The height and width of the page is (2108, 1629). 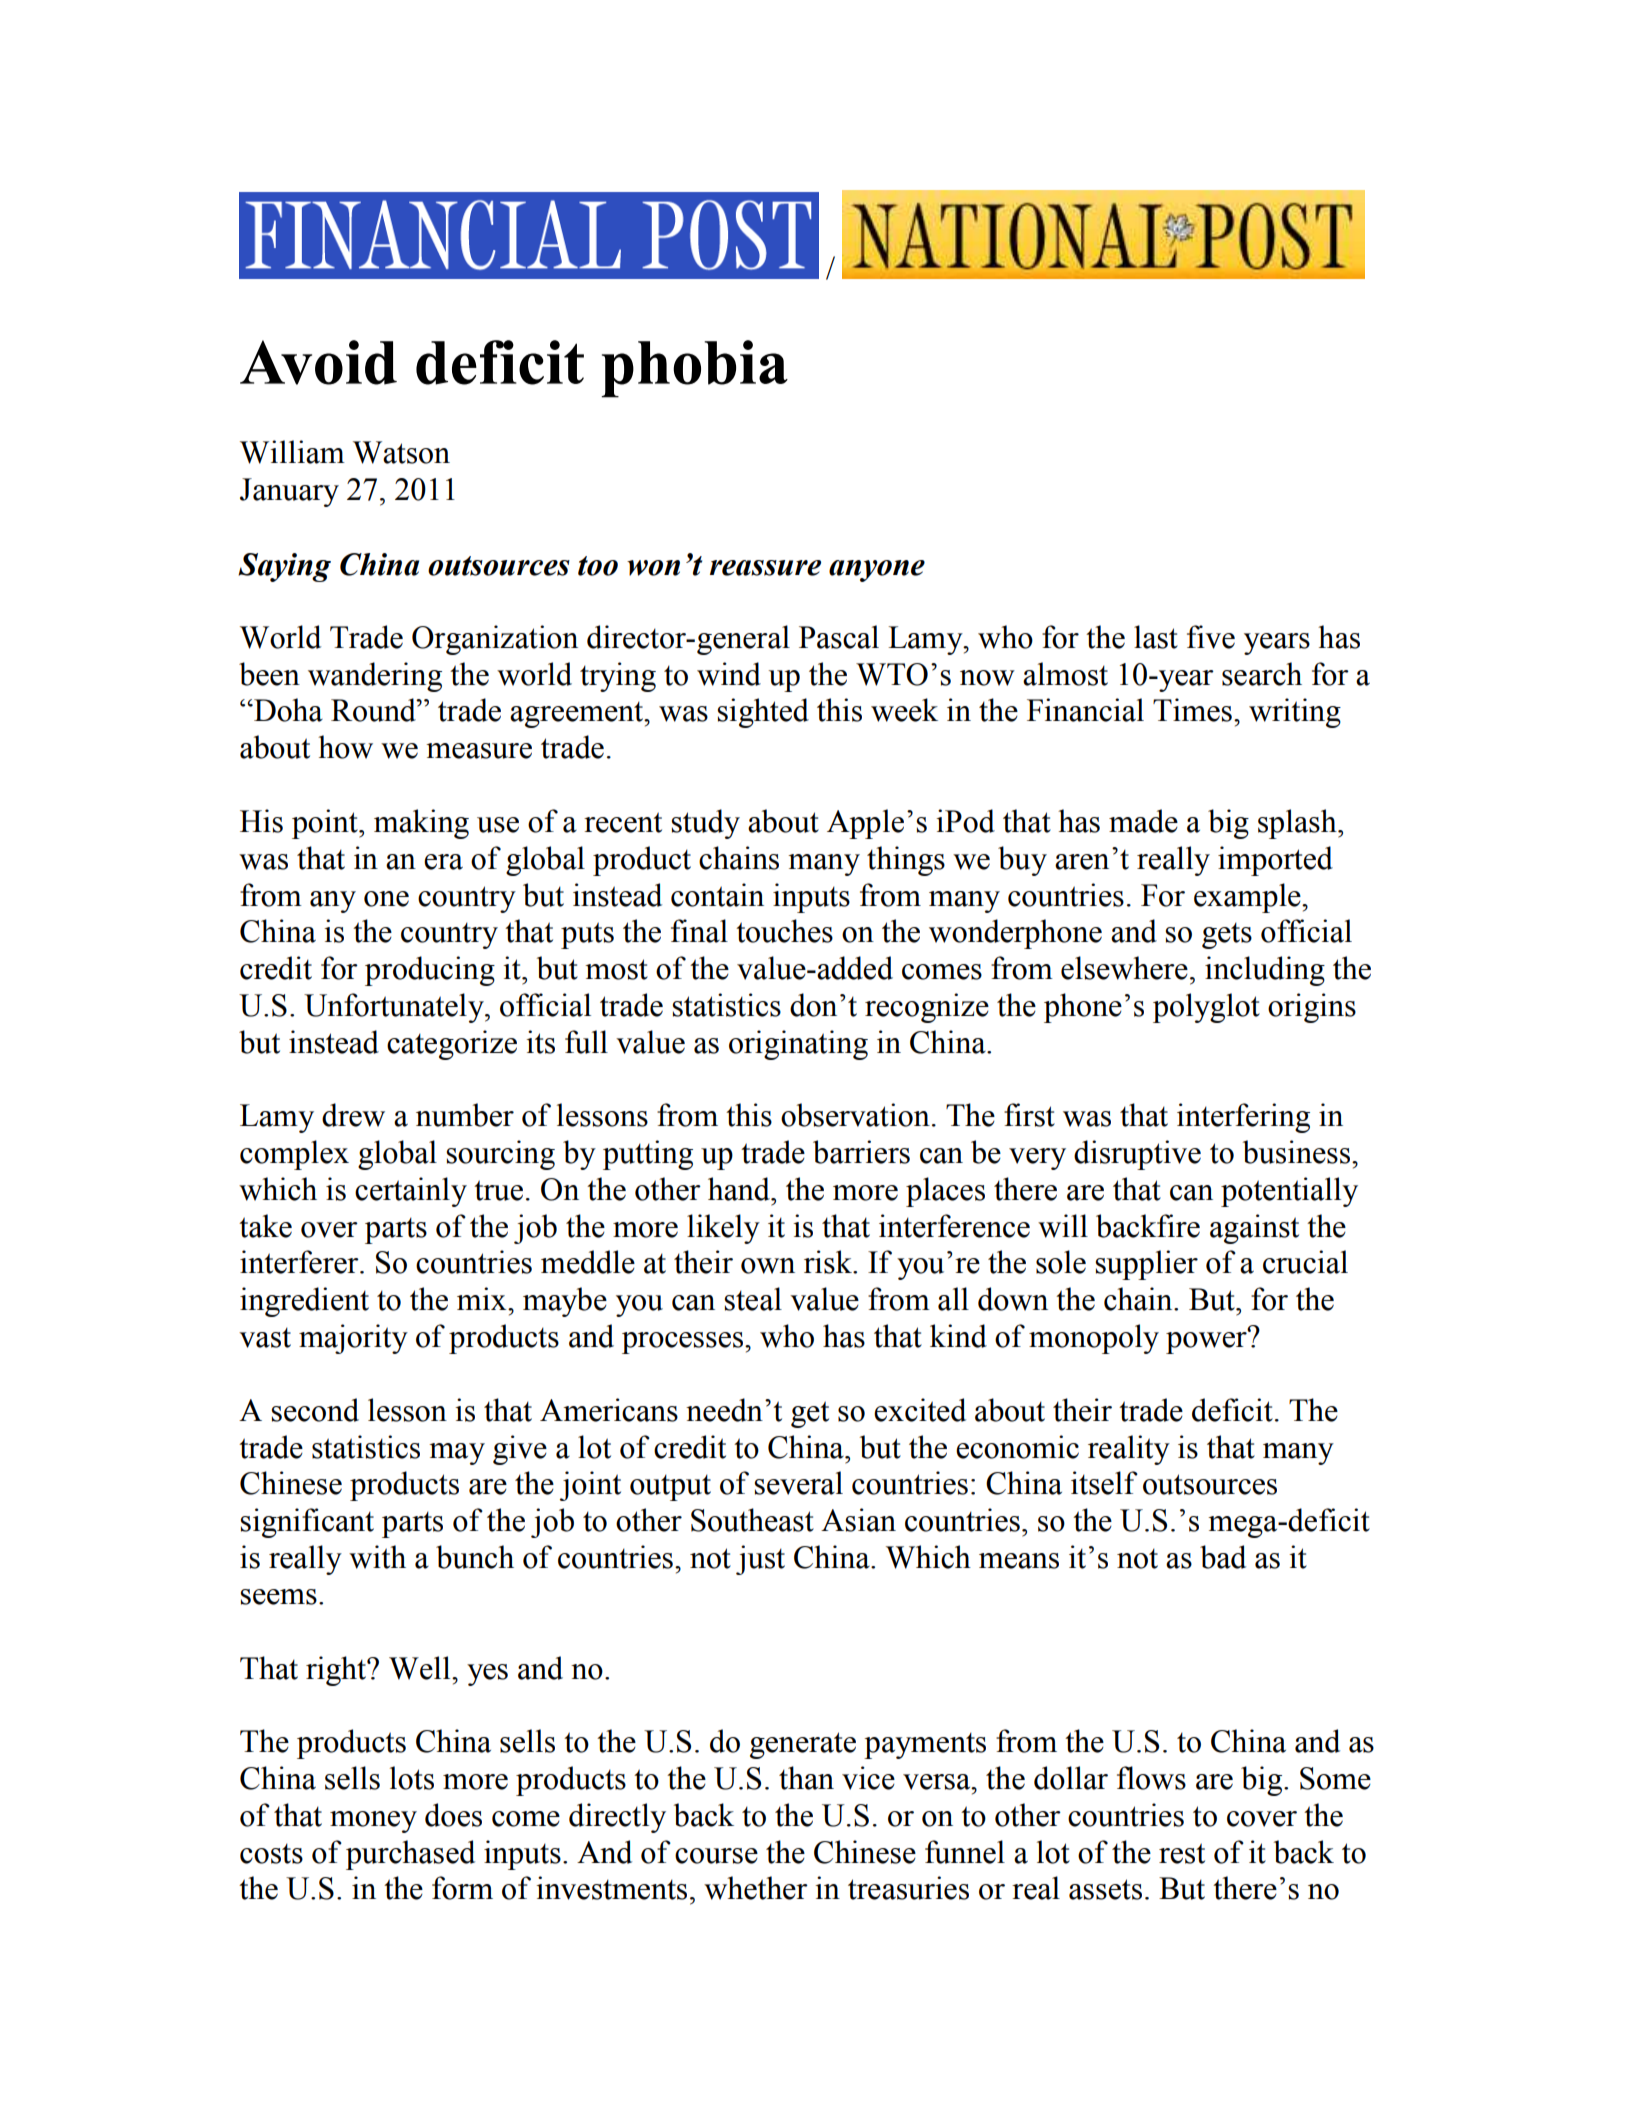 What do you see at coordinates (756, 1888) in the page?
I see `whether` at bounding box center [756, 1888].
